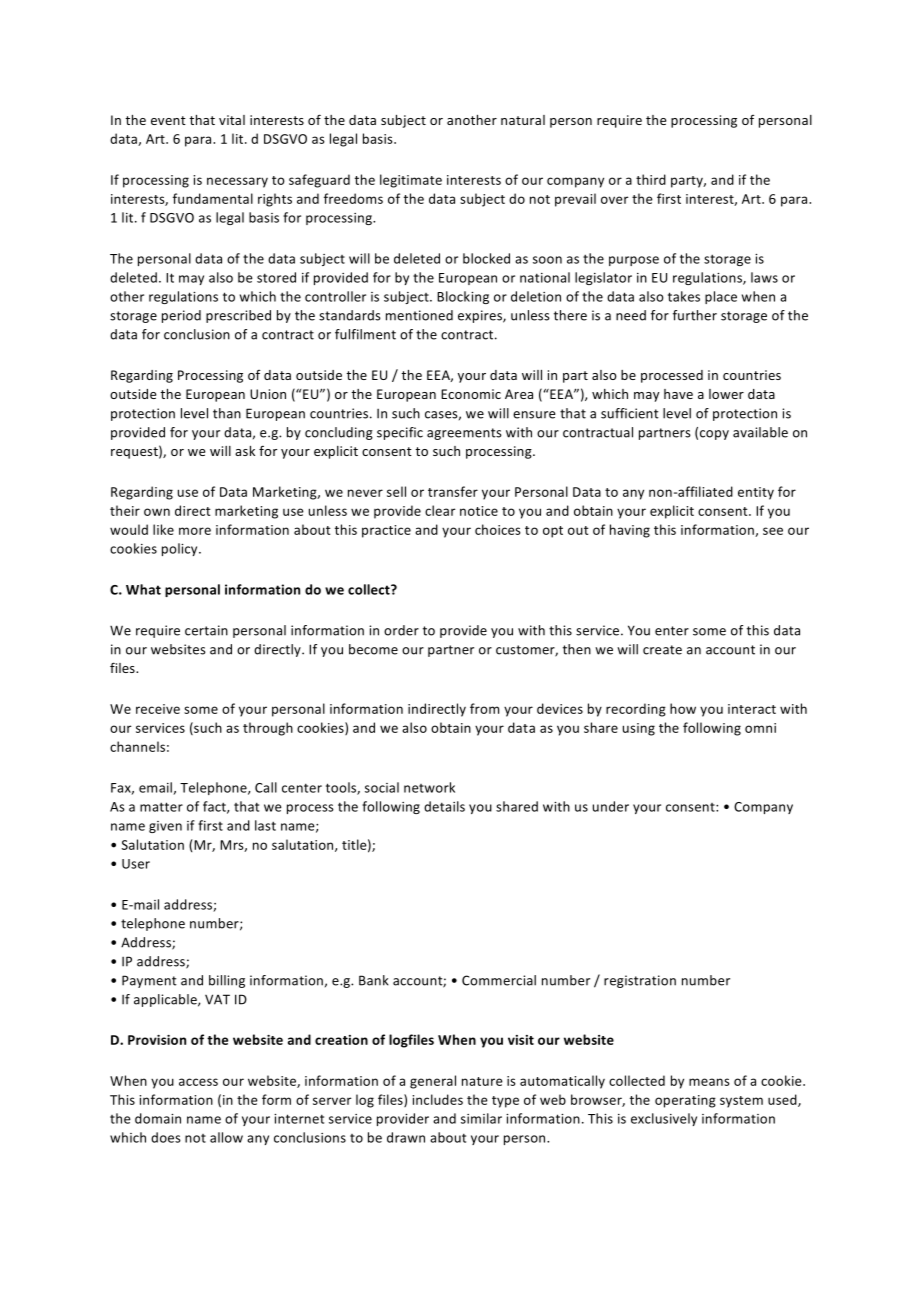 Image resolution: width=924 pixels, height=1309 pixels. What do you see at coordinates (437, 1099) in the screenshot?
I see `includes` at bounding box center [437, 1099].
